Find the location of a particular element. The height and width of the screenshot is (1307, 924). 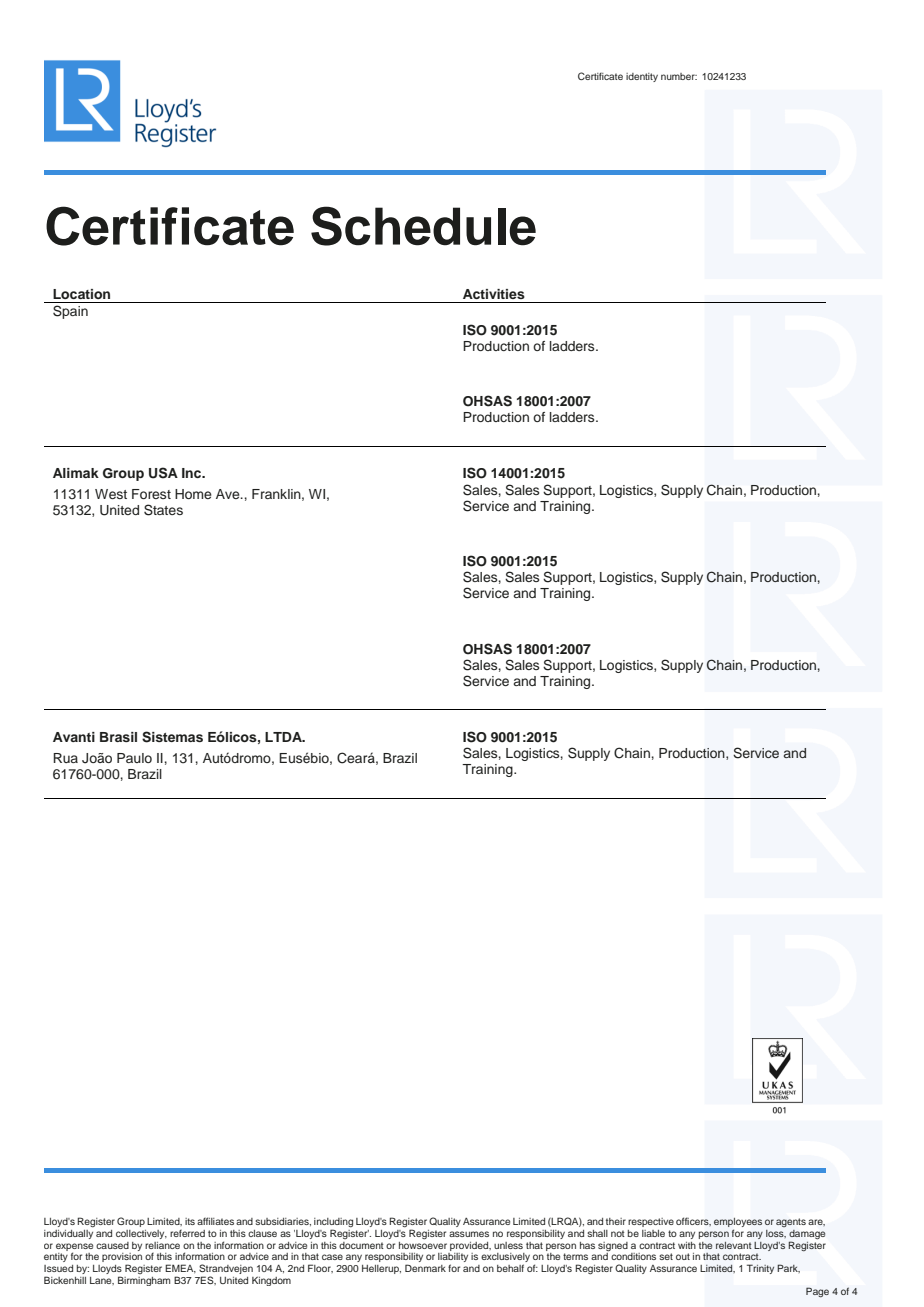

employees is located at coordinates (738, 1224).
